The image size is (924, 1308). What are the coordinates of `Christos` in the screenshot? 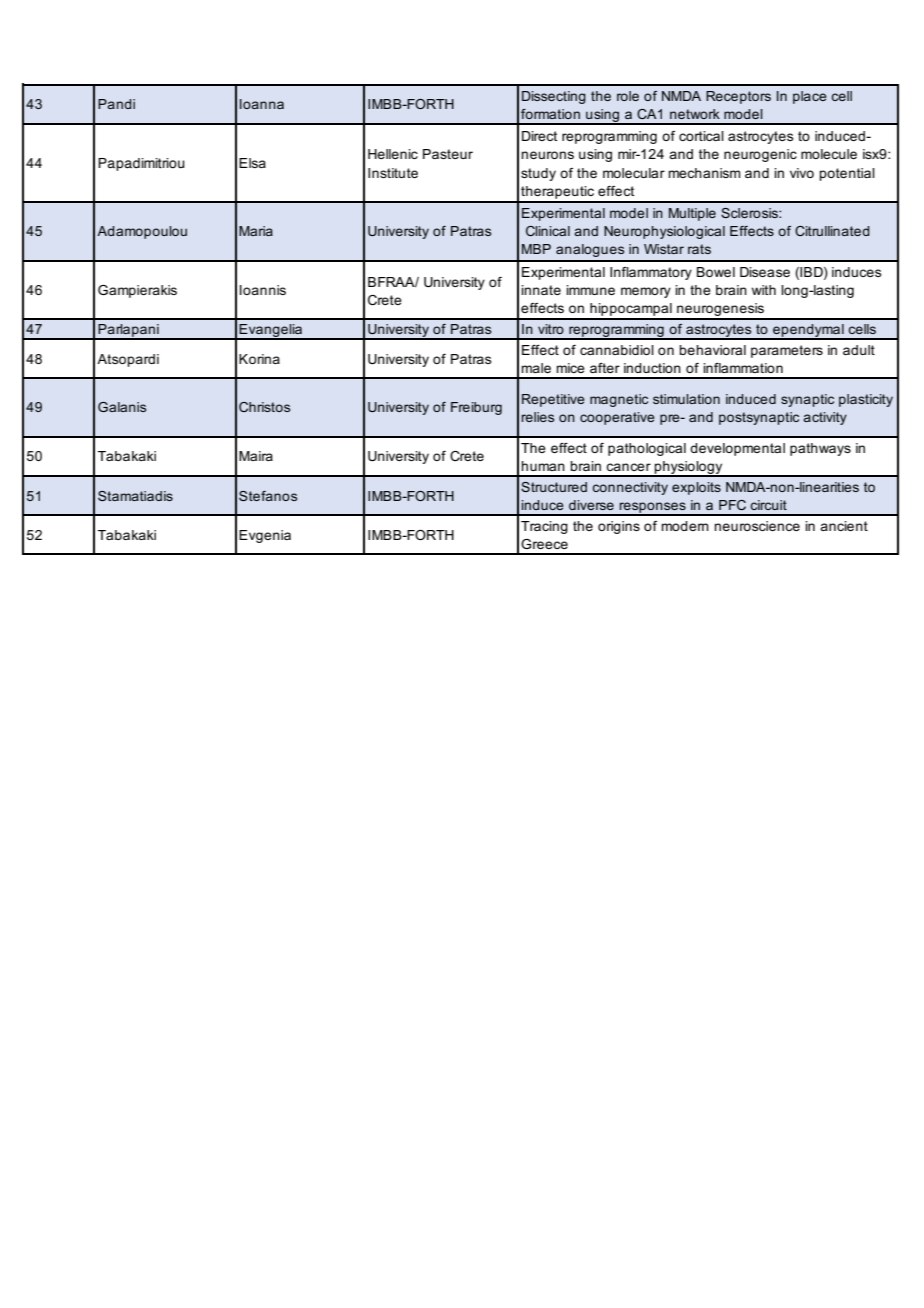 It's located at (264, 407).
